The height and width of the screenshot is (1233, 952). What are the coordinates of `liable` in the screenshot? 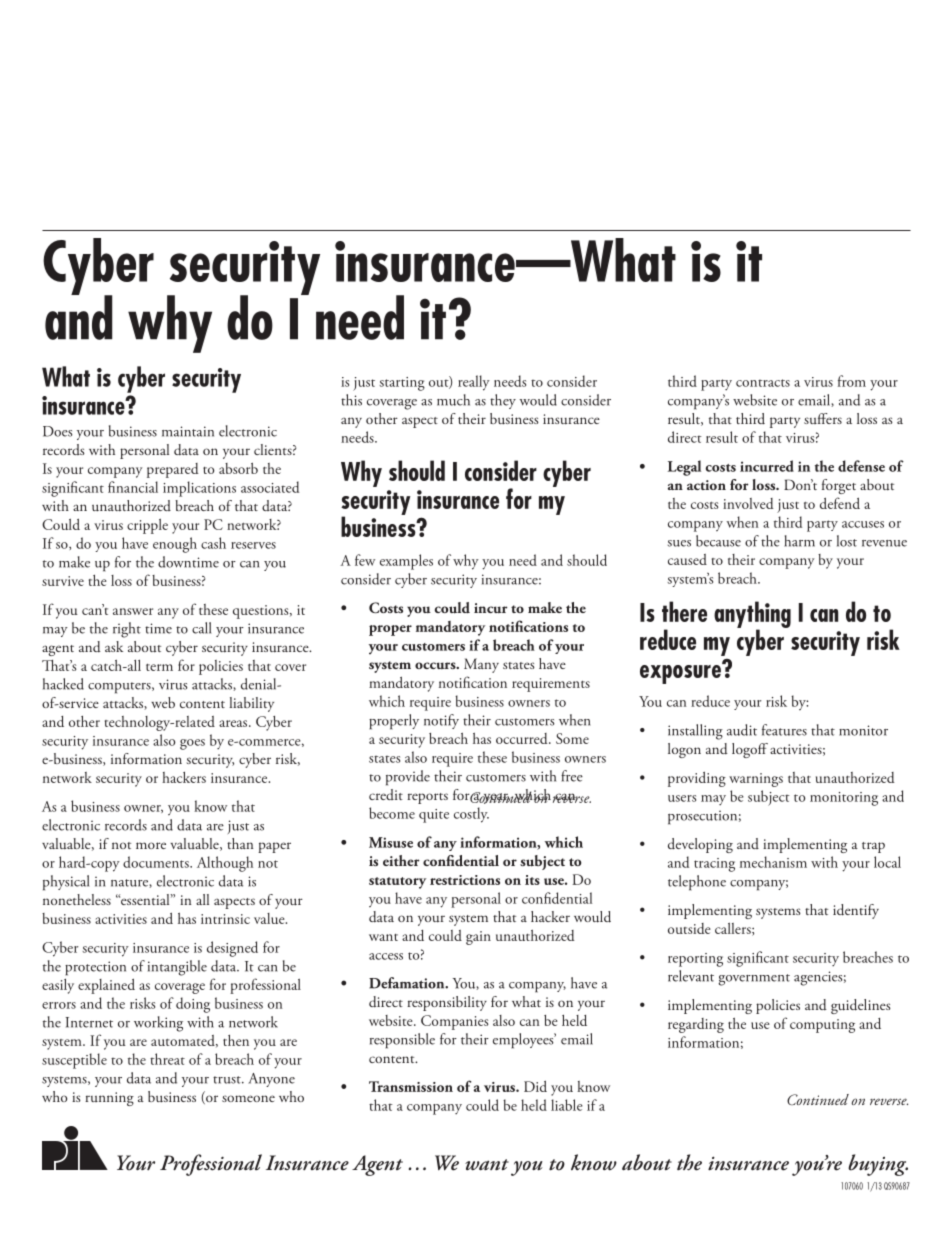 It's located at (567, 1105).
